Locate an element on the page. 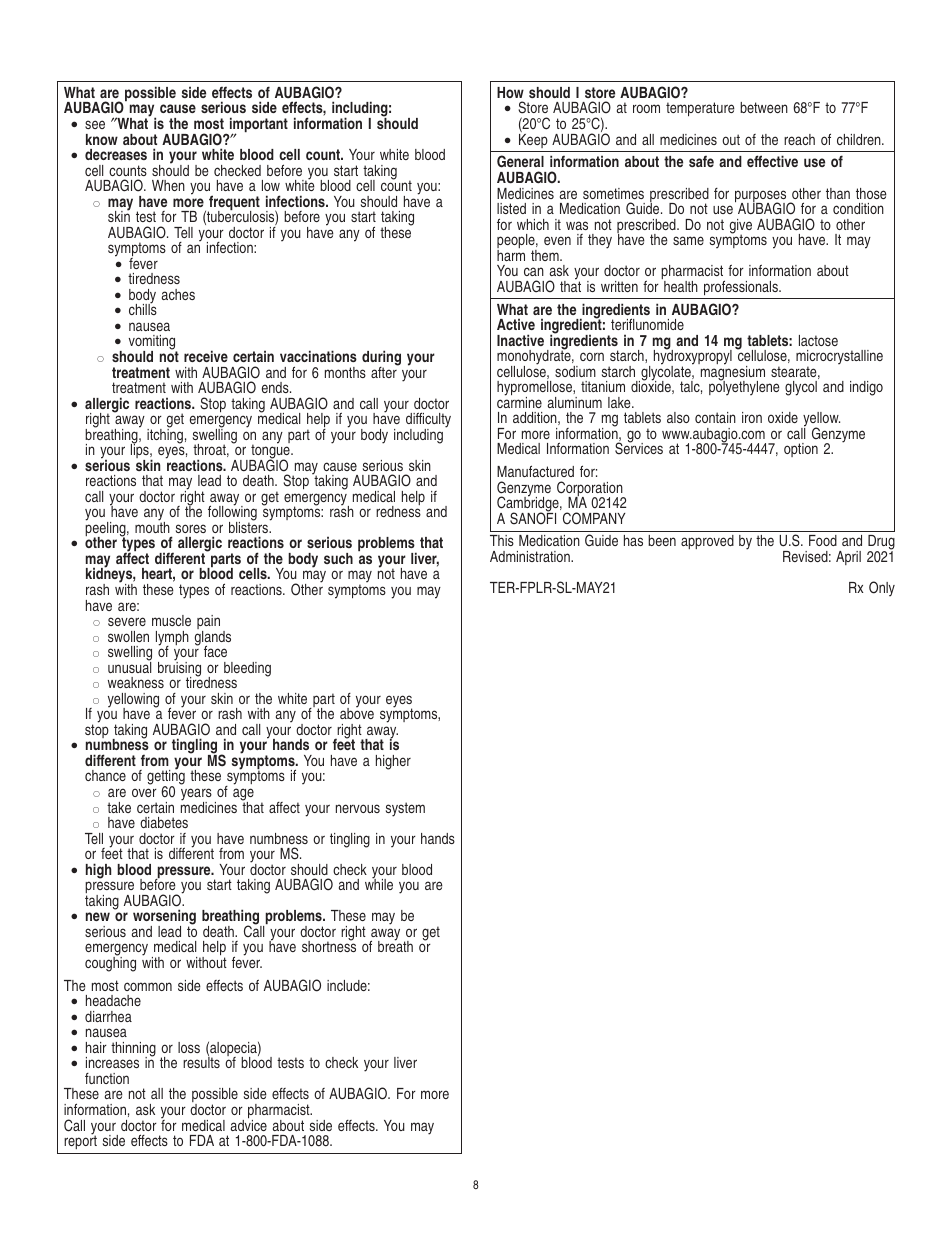 The width and height of the image is (952, 1233). advice is located at coordinates (249, 1124).
